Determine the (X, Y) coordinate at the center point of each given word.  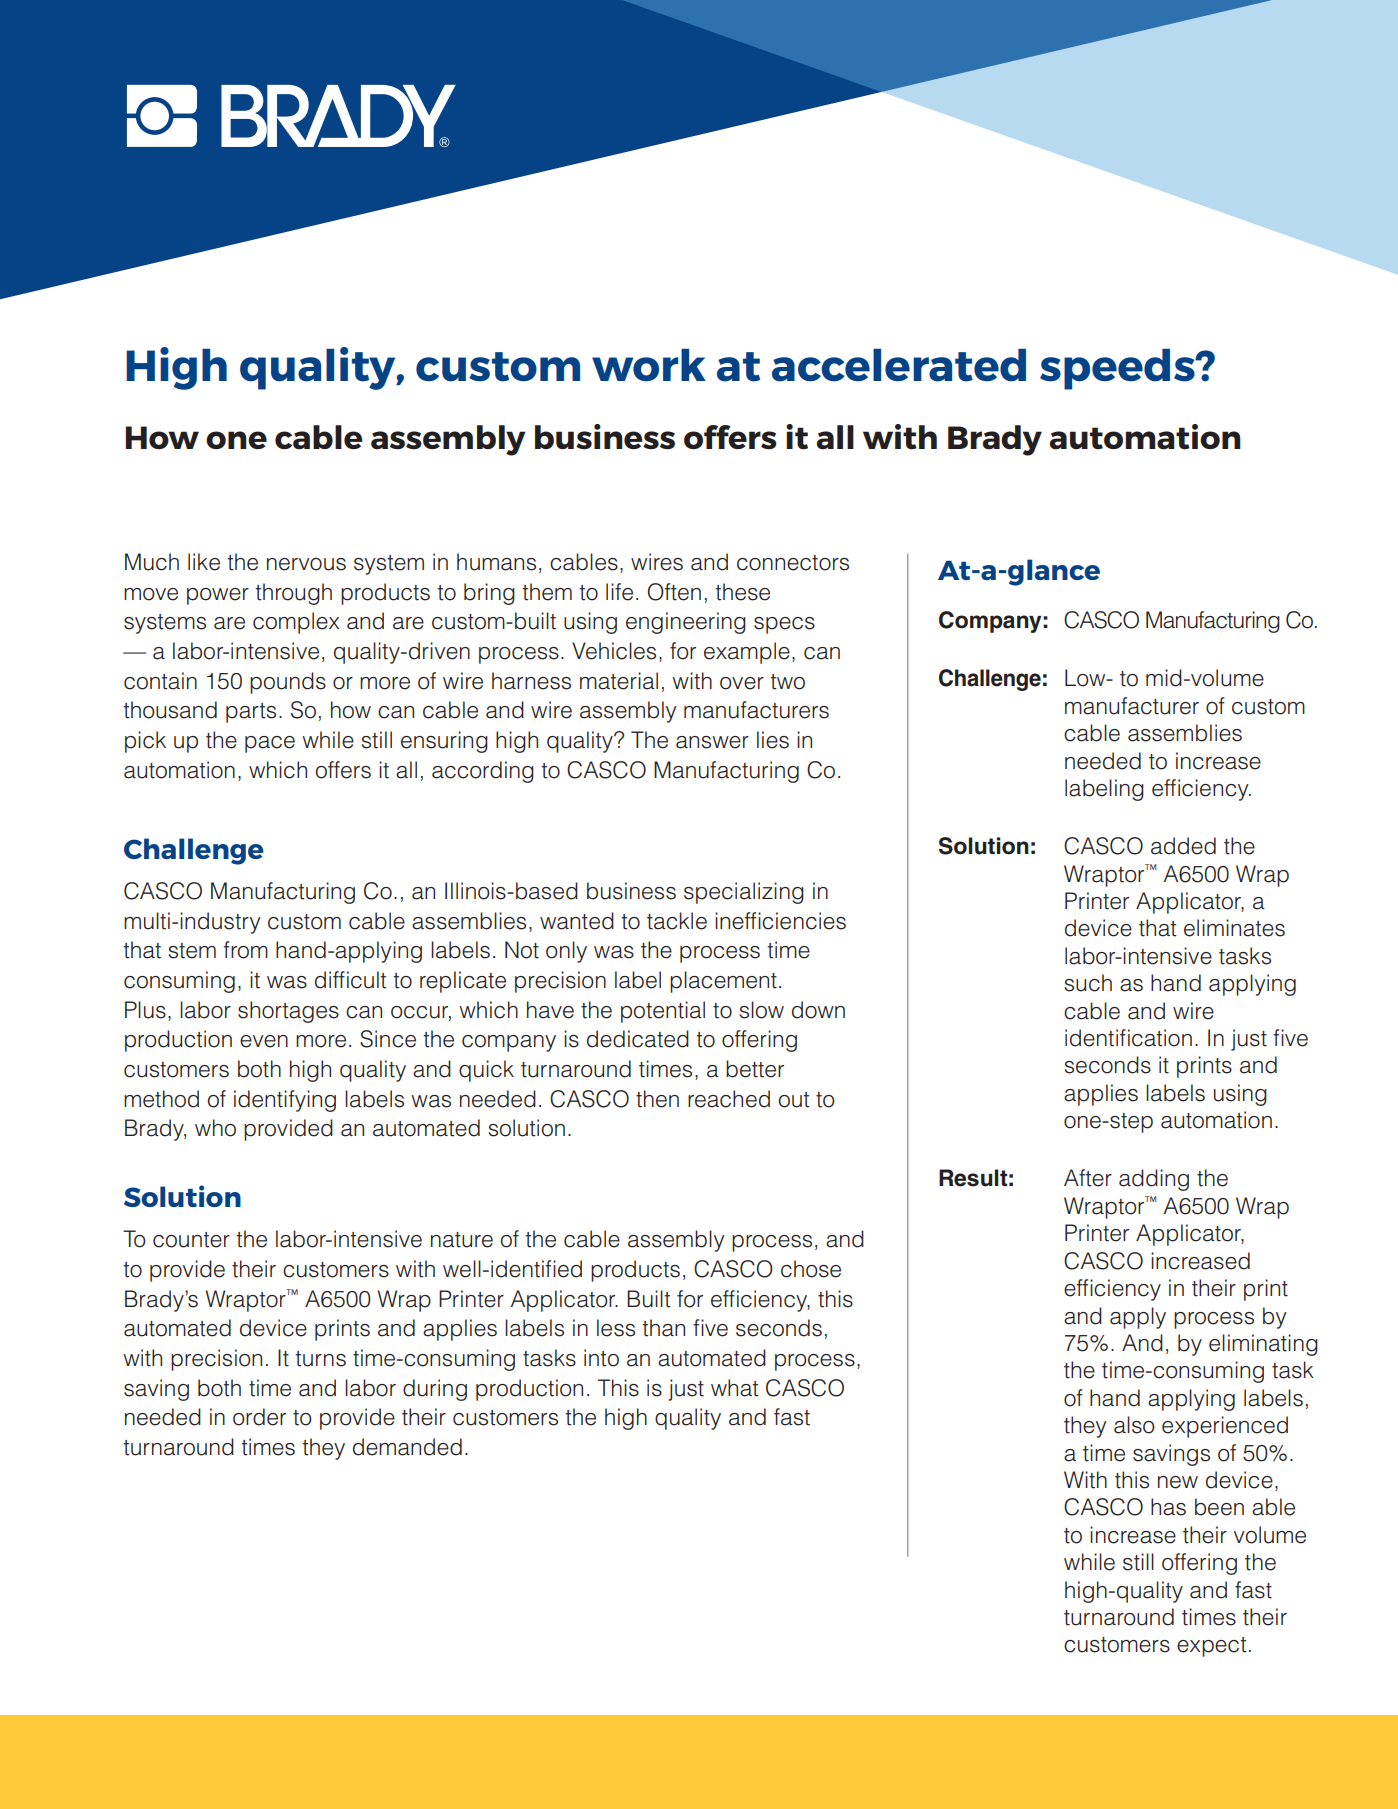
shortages (288, 1012)
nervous (306, 564)
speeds (1118, 369)
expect (1212, 1647)
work (649, 365)
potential (663, 1012)
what (735, 1388)
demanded (407, 1447)
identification (1128, 1038)
